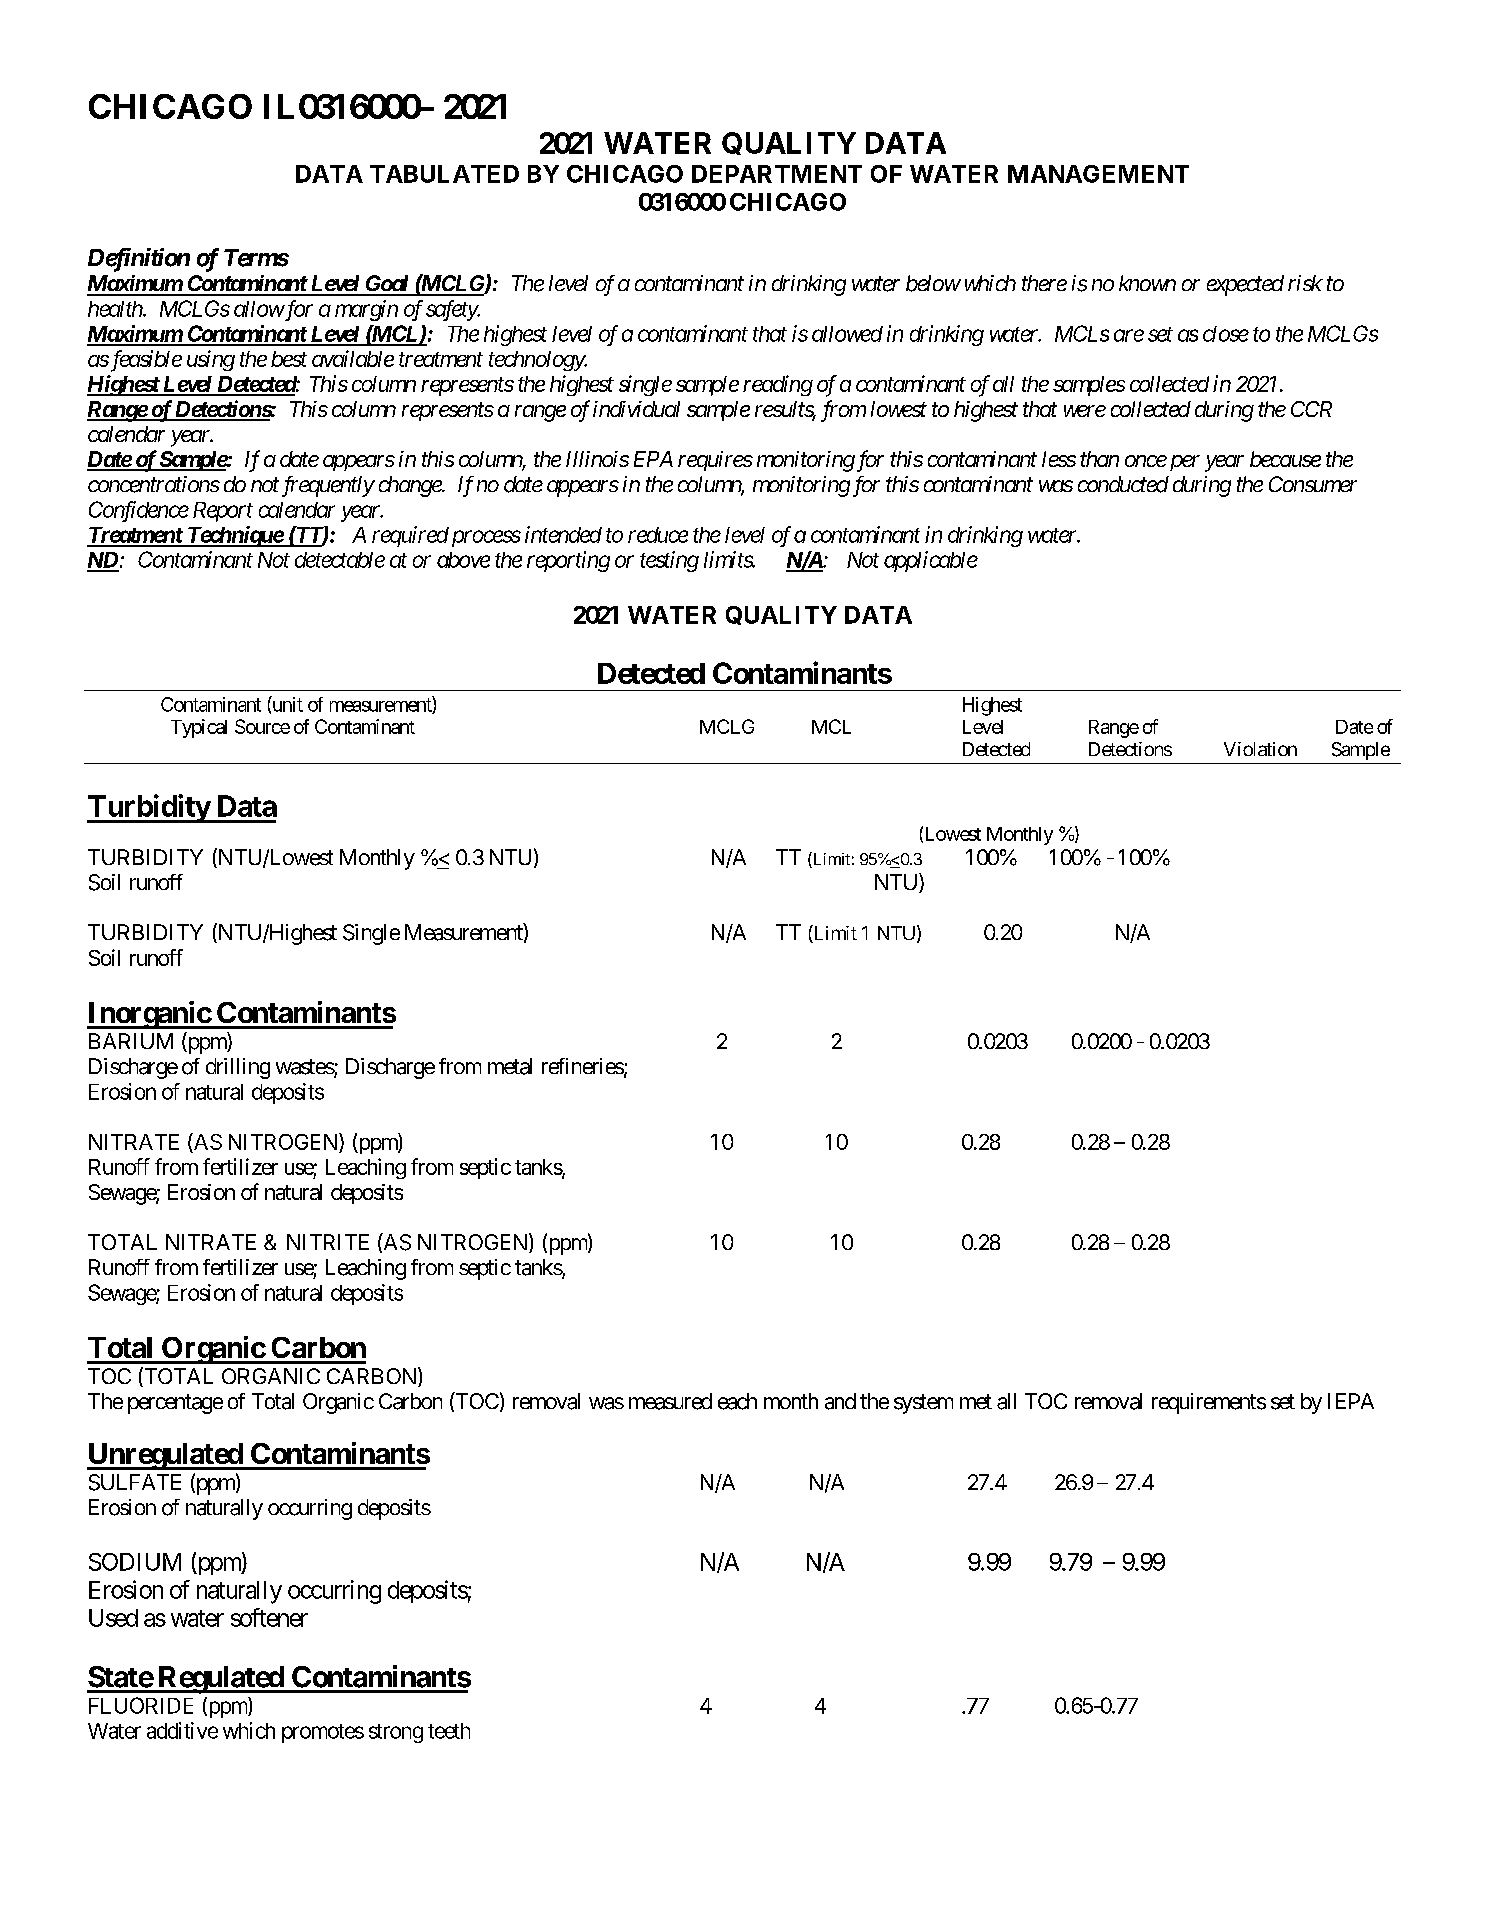 This screenshot has height=1922, width=1485. Describe the element at coordinates (1260, 749) in the screenshot. I see `Violation` at that location.
